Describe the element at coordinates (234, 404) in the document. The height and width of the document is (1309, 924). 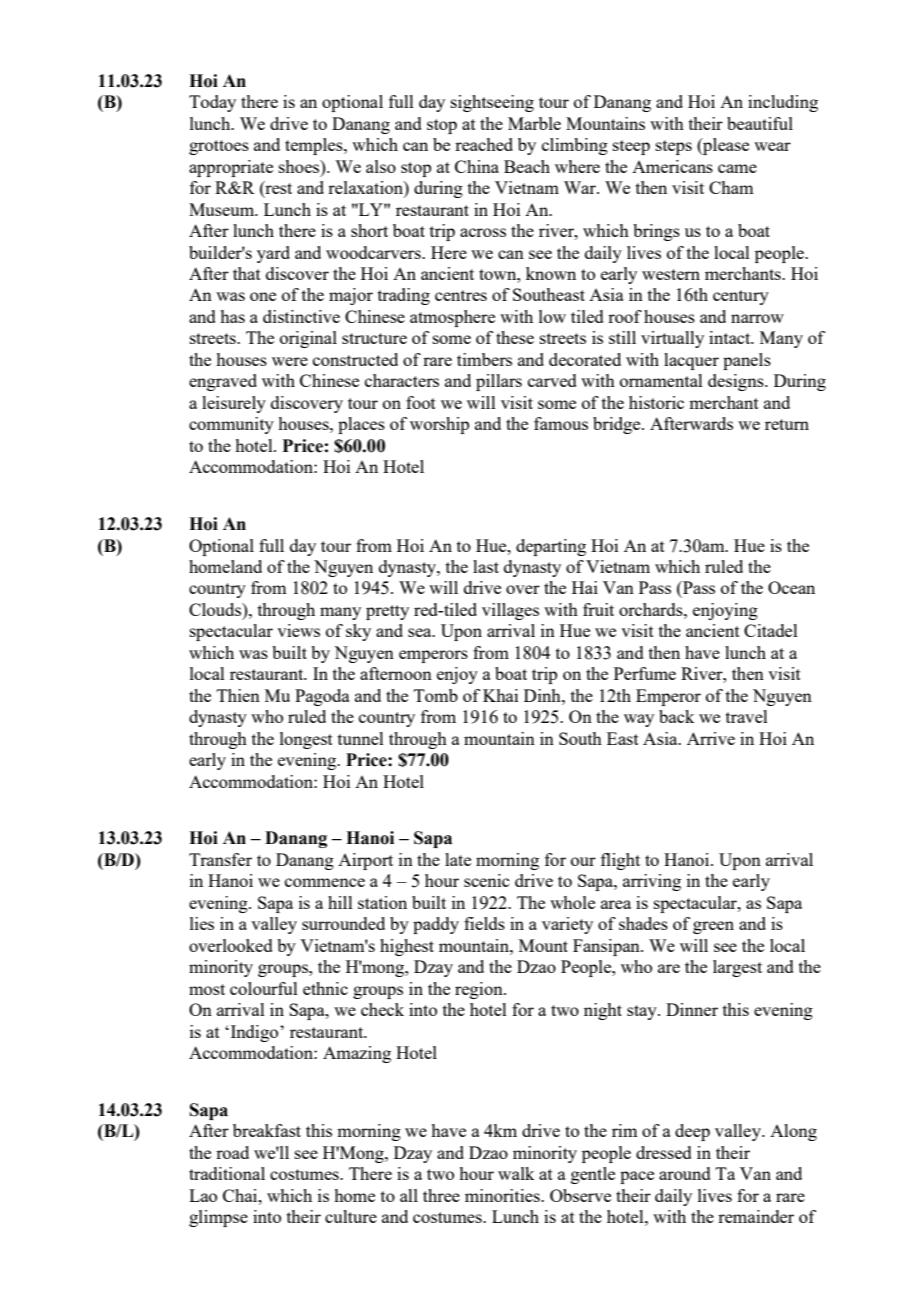
I see `leisurely` at that location.
